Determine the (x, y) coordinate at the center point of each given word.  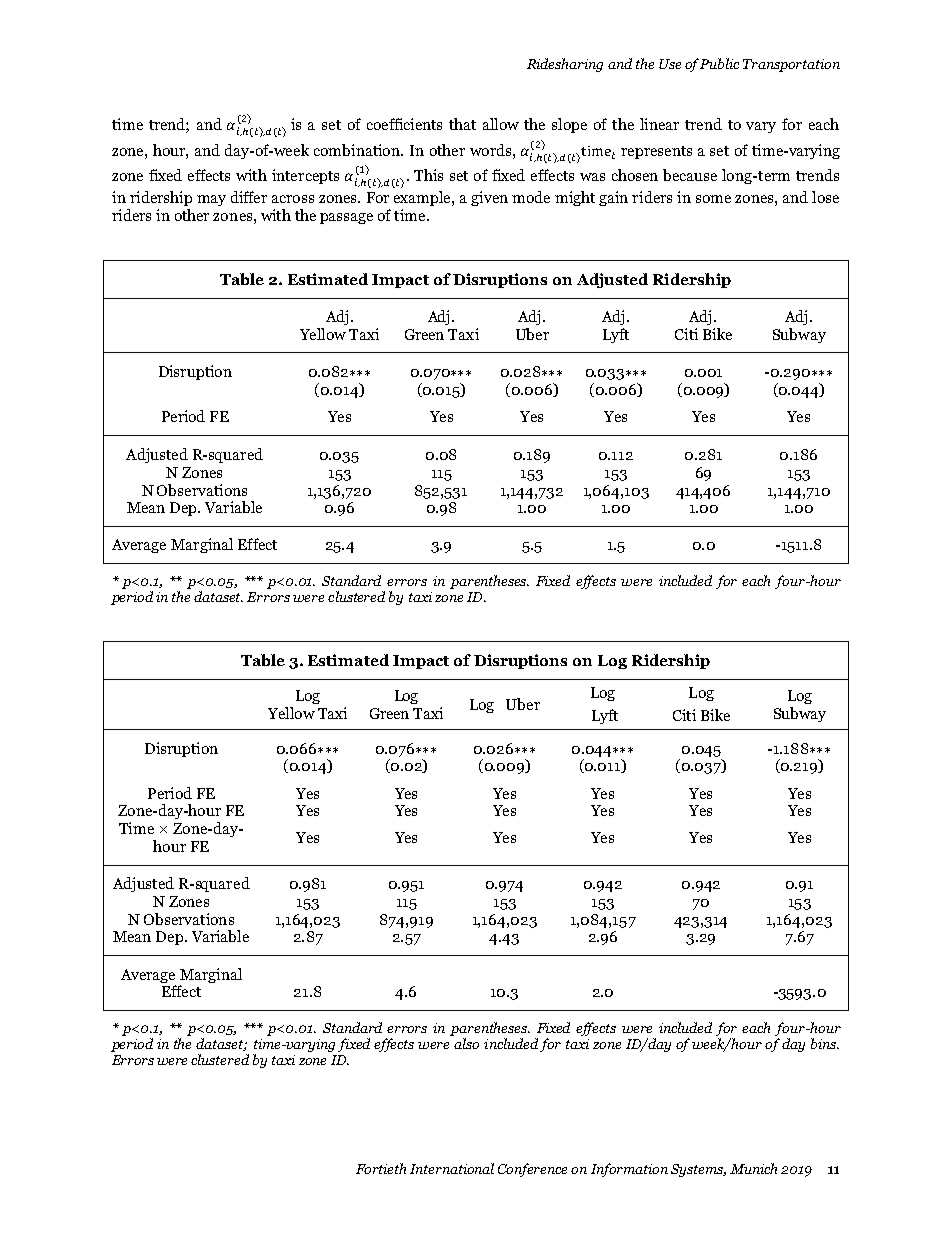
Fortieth (381, 1168)
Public (719, 63)
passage (346, 218)
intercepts (305, 176)
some (713, 199)
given (489, 198)
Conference (532, 1170)
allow (501, 124)
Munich (753, 1168)
